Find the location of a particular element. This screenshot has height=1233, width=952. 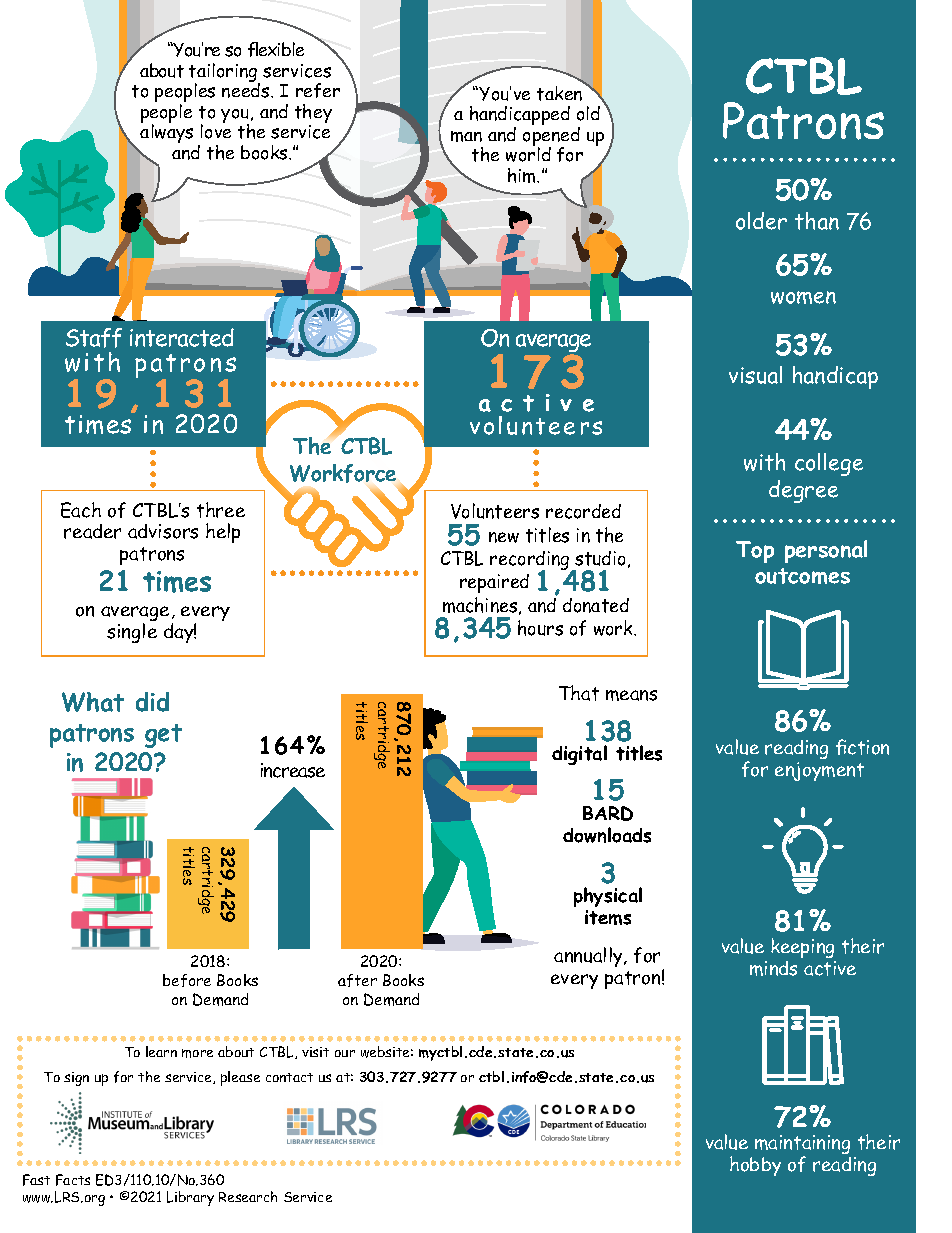

get is located at coordinates (163, 736).
